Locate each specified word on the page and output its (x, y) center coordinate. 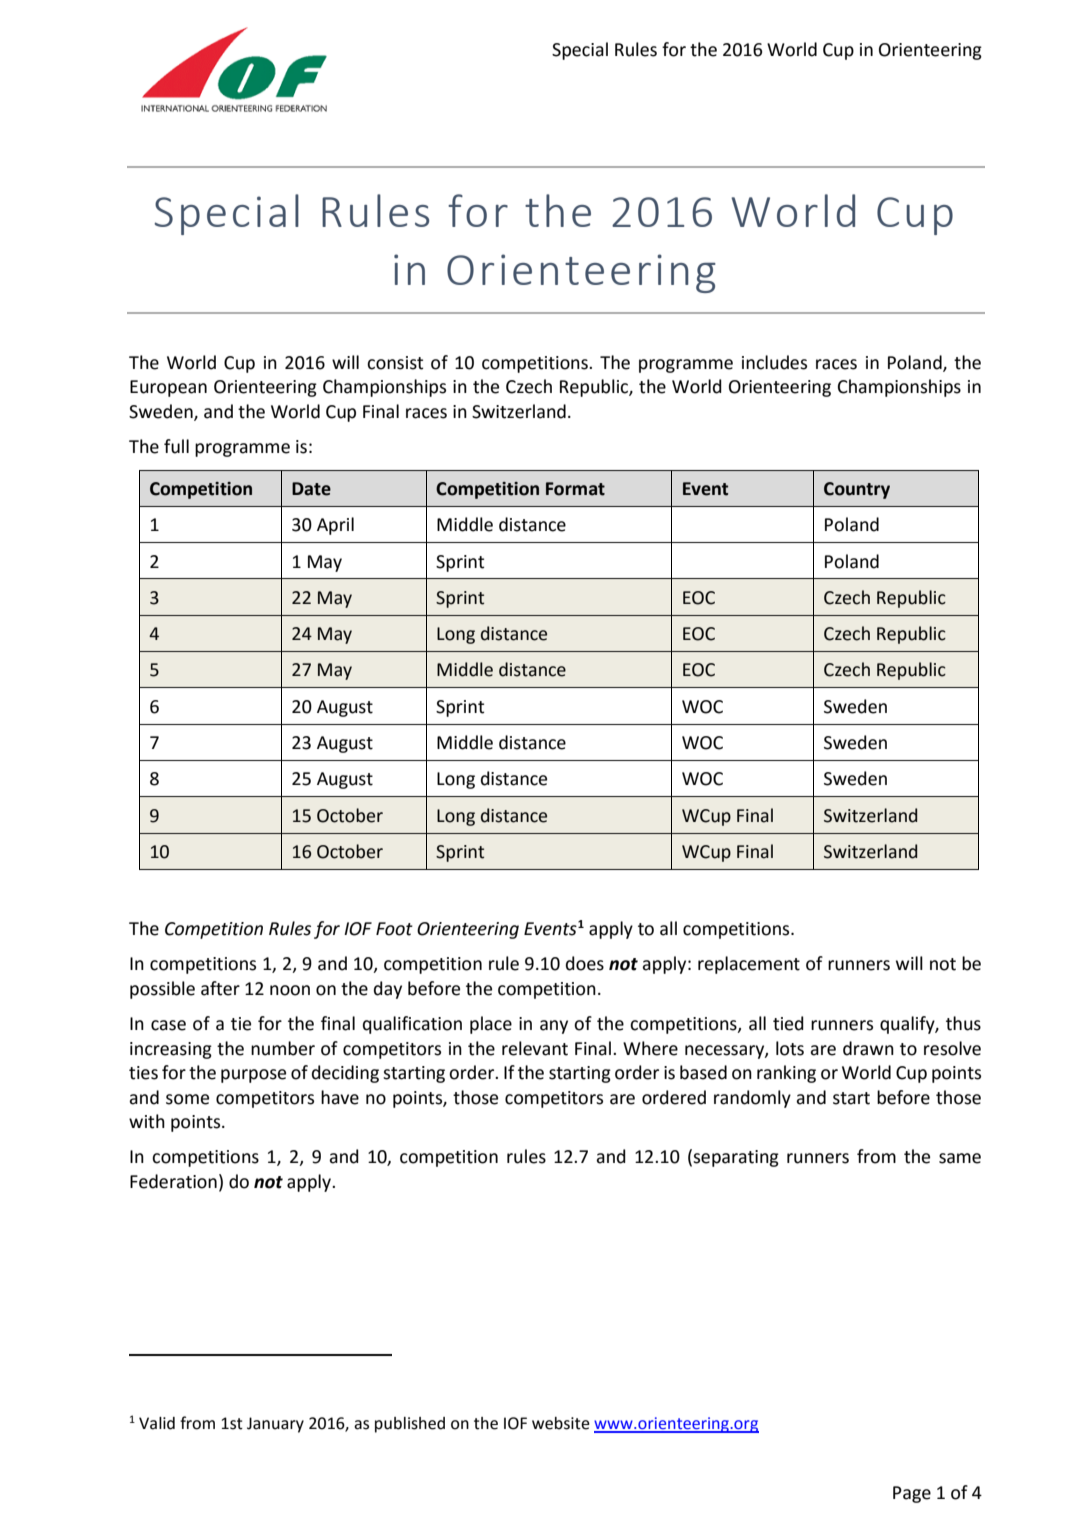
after (220, 988)
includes (774, 362)
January (275, 1425)
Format (575, 489)
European (168, 388)
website (561, 1423)
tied (788, 1023)
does (585, 963)
